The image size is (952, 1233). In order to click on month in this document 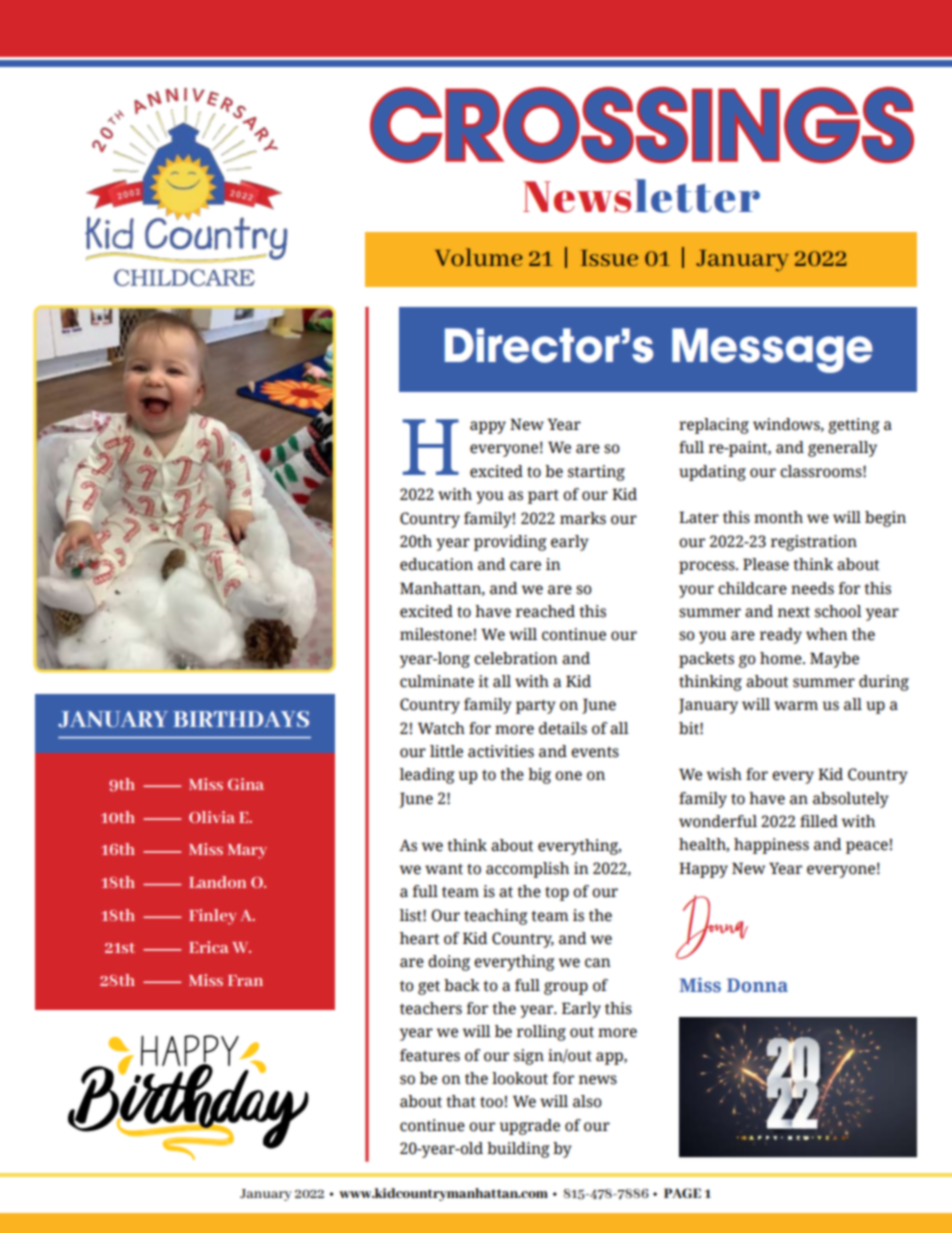, I will do `click(778, 517)`.
